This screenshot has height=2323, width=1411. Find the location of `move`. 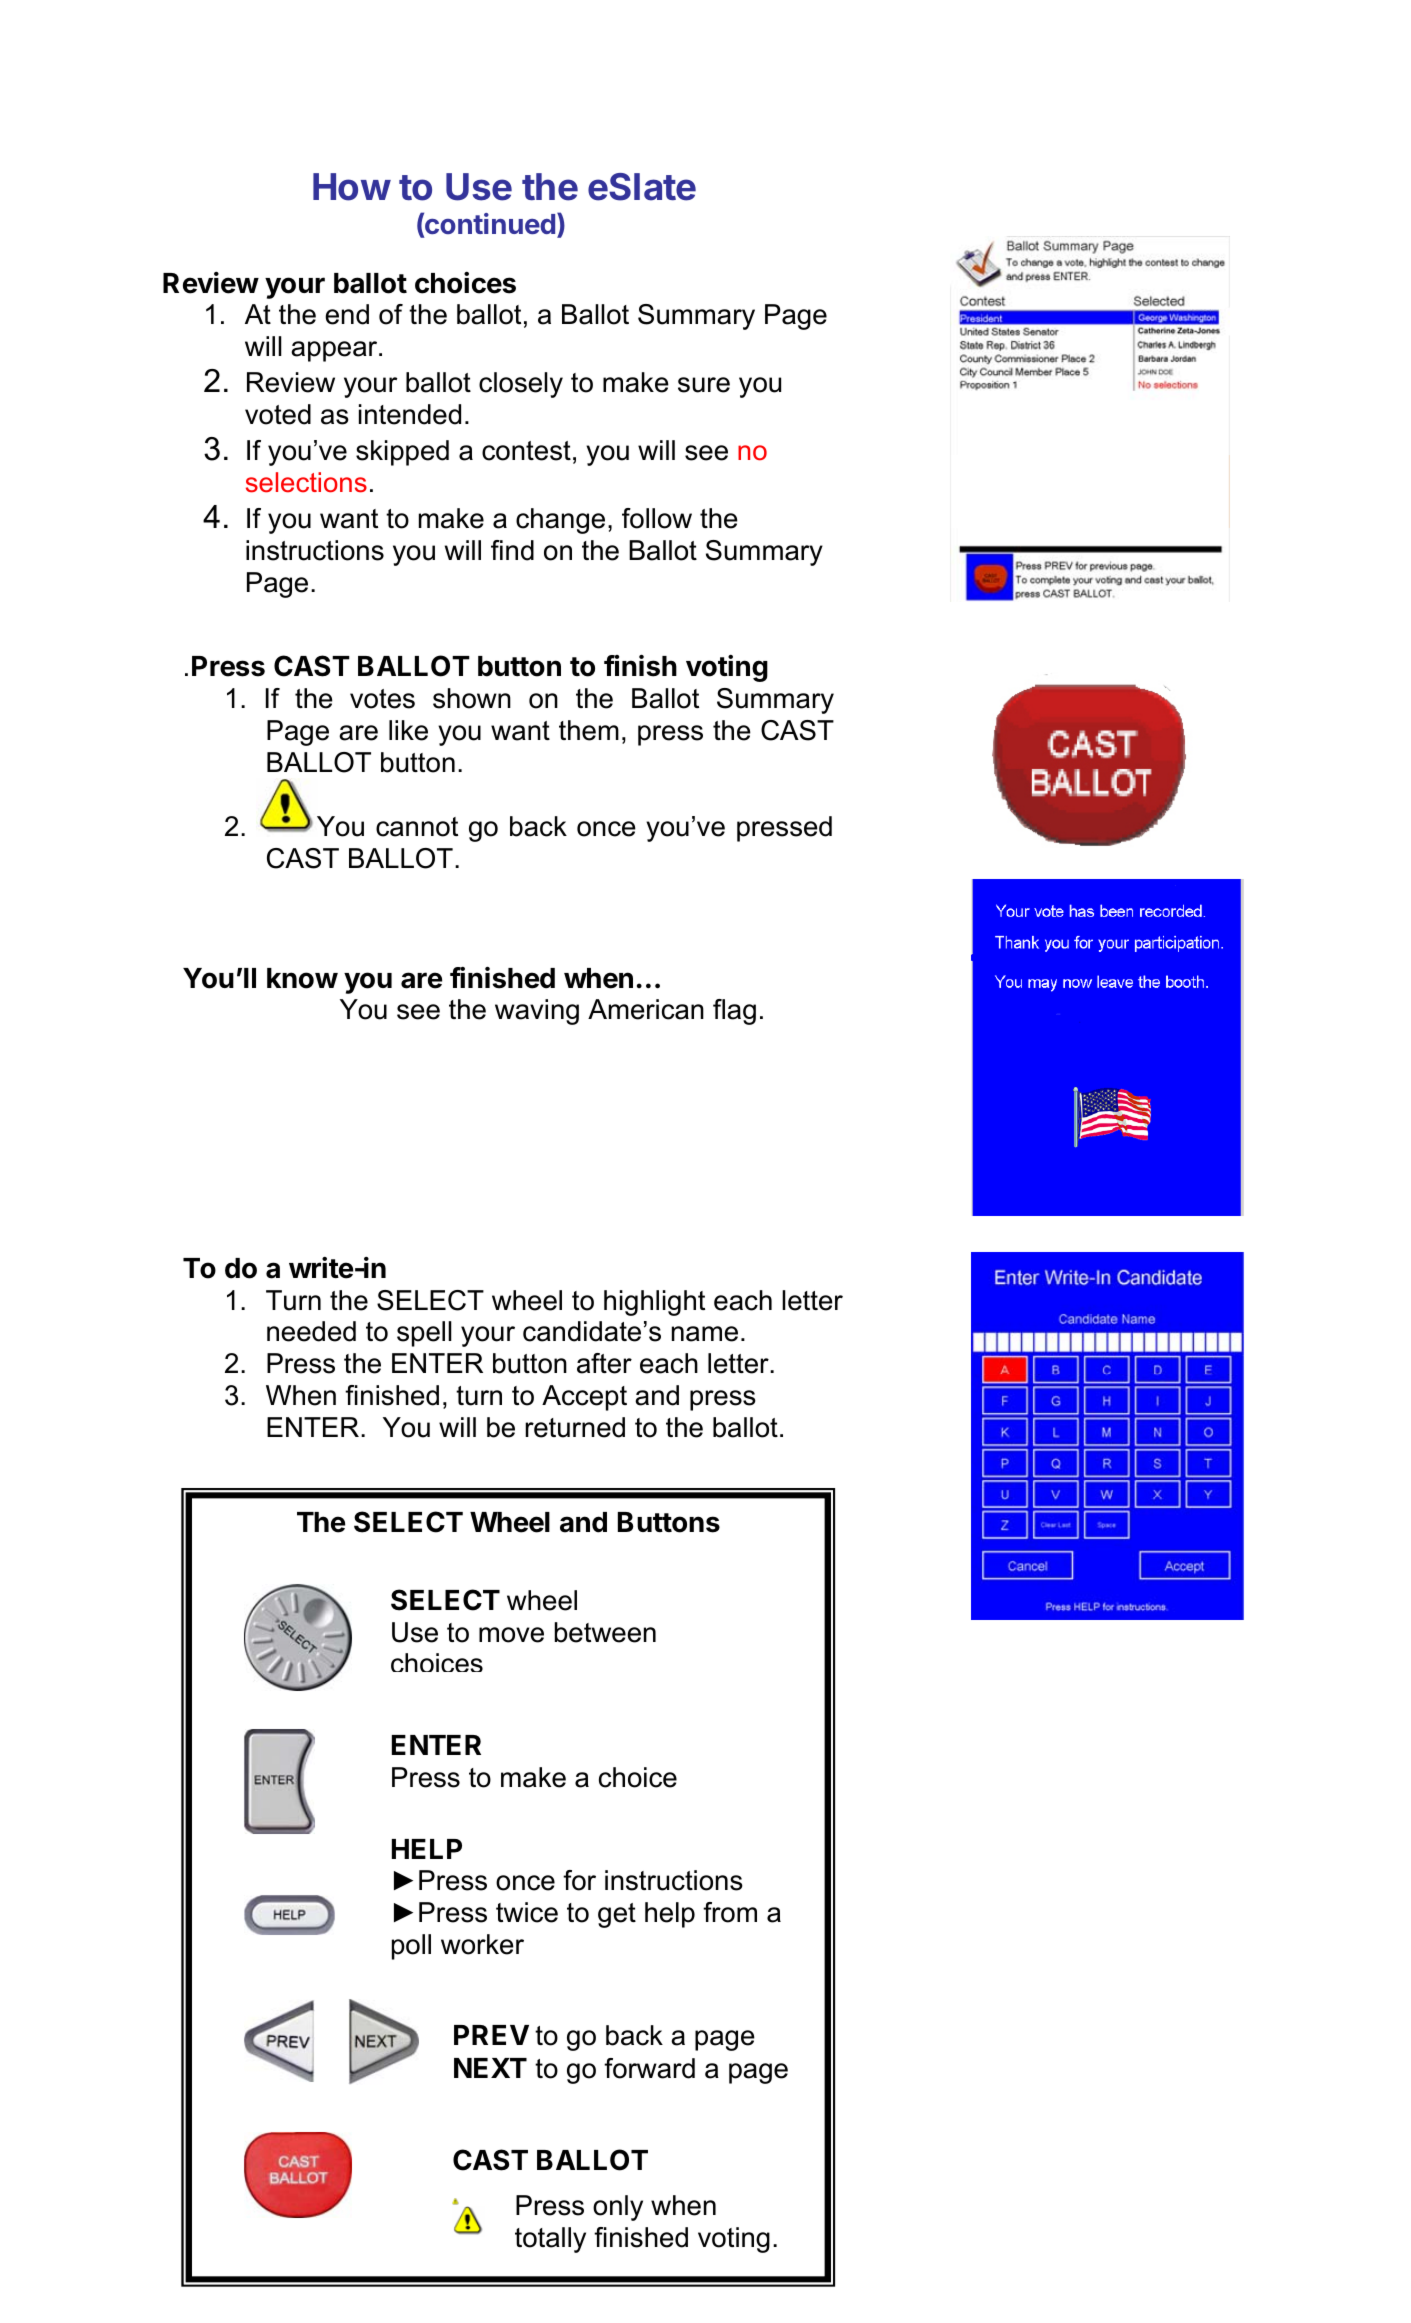

move is located at coordinates (511, 1635).
